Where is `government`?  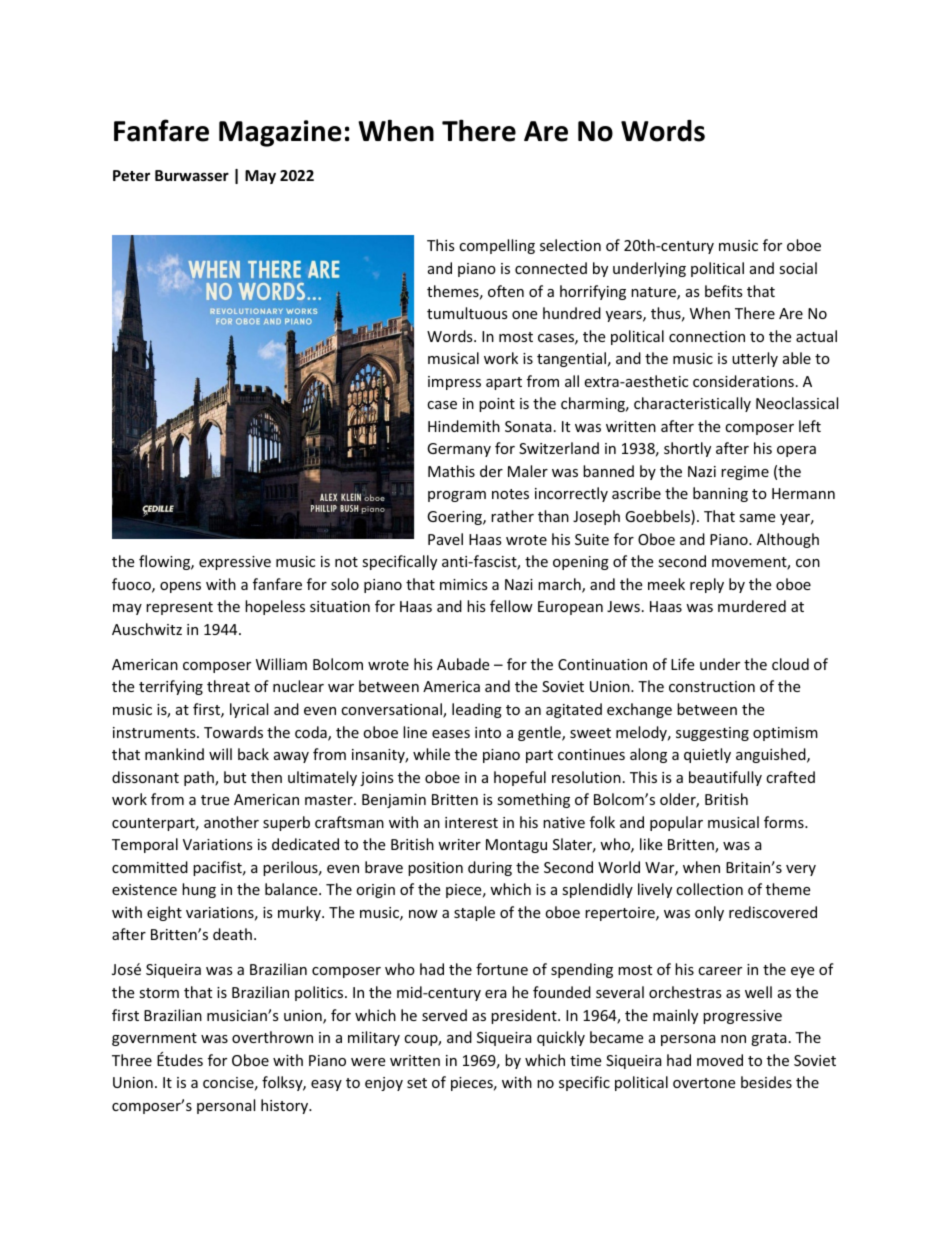 government is located at coordinates (154, 1039).
